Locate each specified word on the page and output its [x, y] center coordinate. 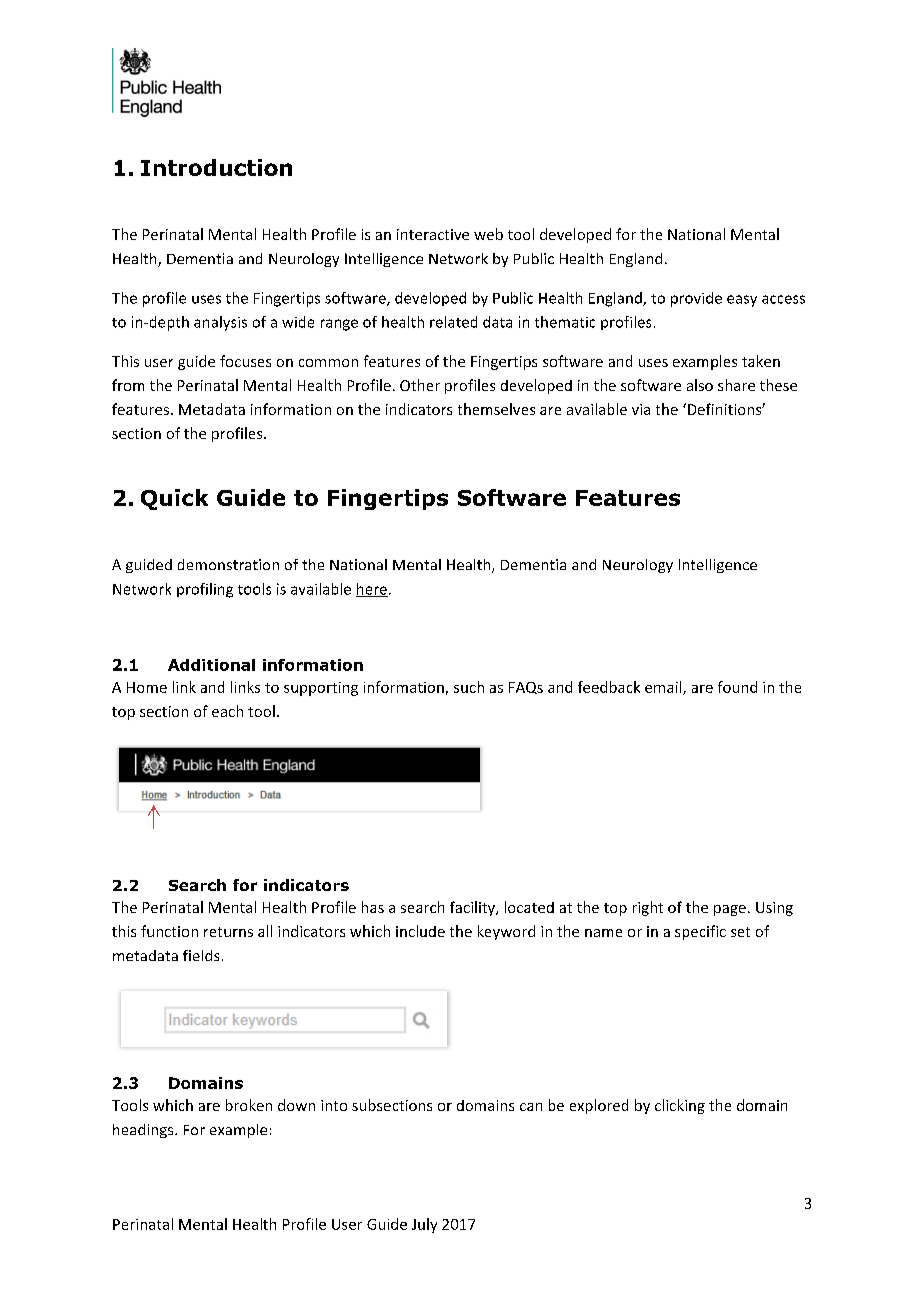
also [700, 385]
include [420, 931]
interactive [433, 234]
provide [696, 299]
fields [201, 955]
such [469, 687]
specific [700, 932]
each [227, 711]
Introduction [216, 167]
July [424, 1225]
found [737, 687]
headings [144, 1131]
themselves [496, 409]
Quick [174, 499]
